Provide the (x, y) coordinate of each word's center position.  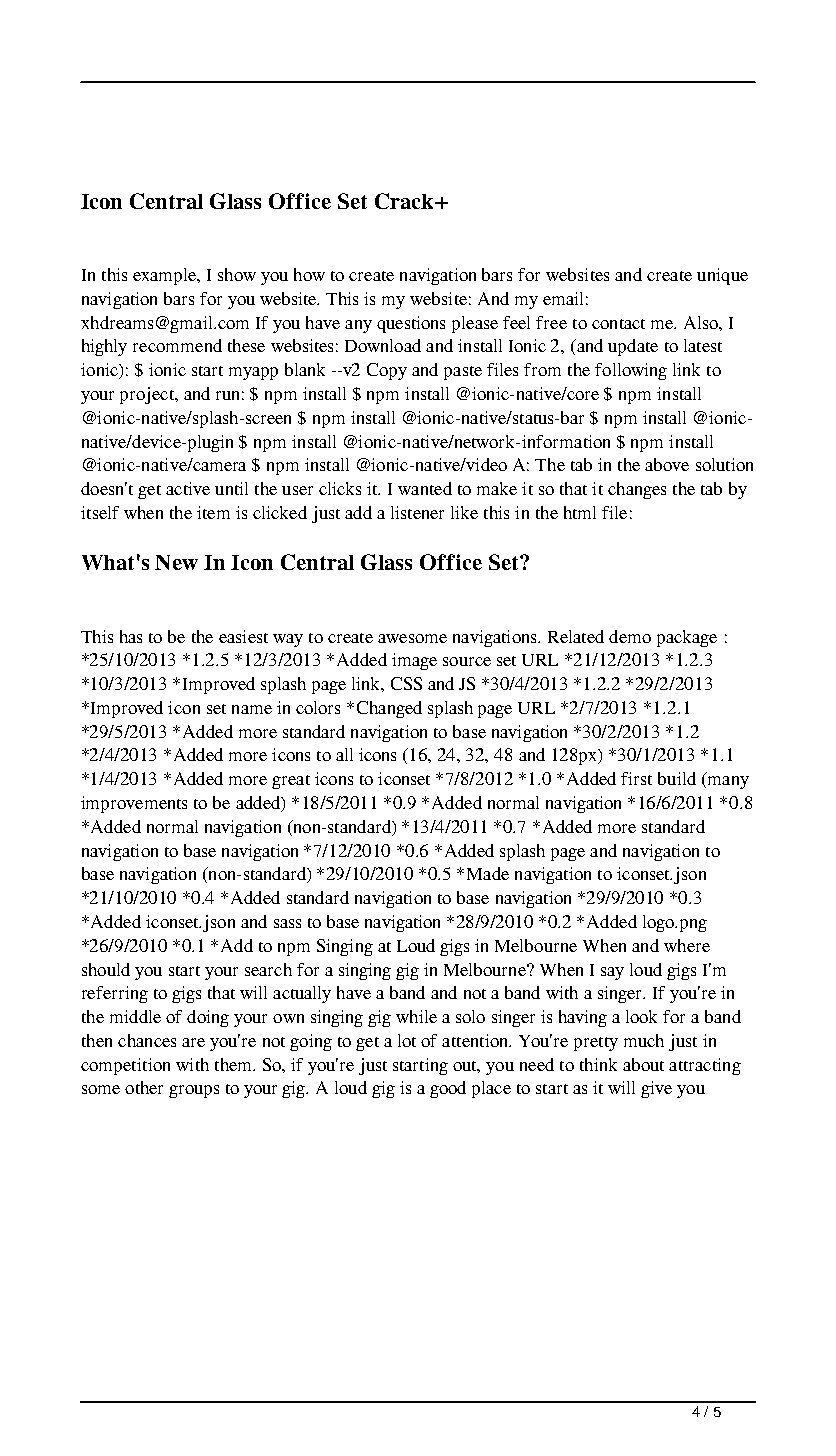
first (636, 778)
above (667, 464)
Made (488, 873)
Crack (405, 201)
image (414, 661)
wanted (425, 488)
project (148, 395)
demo (630, 636)
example (166, 276)
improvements (134, 804)
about (643, 1064)
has (131, 636)
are (193, 1042)
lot (407, 1040)
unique (722, 276)
